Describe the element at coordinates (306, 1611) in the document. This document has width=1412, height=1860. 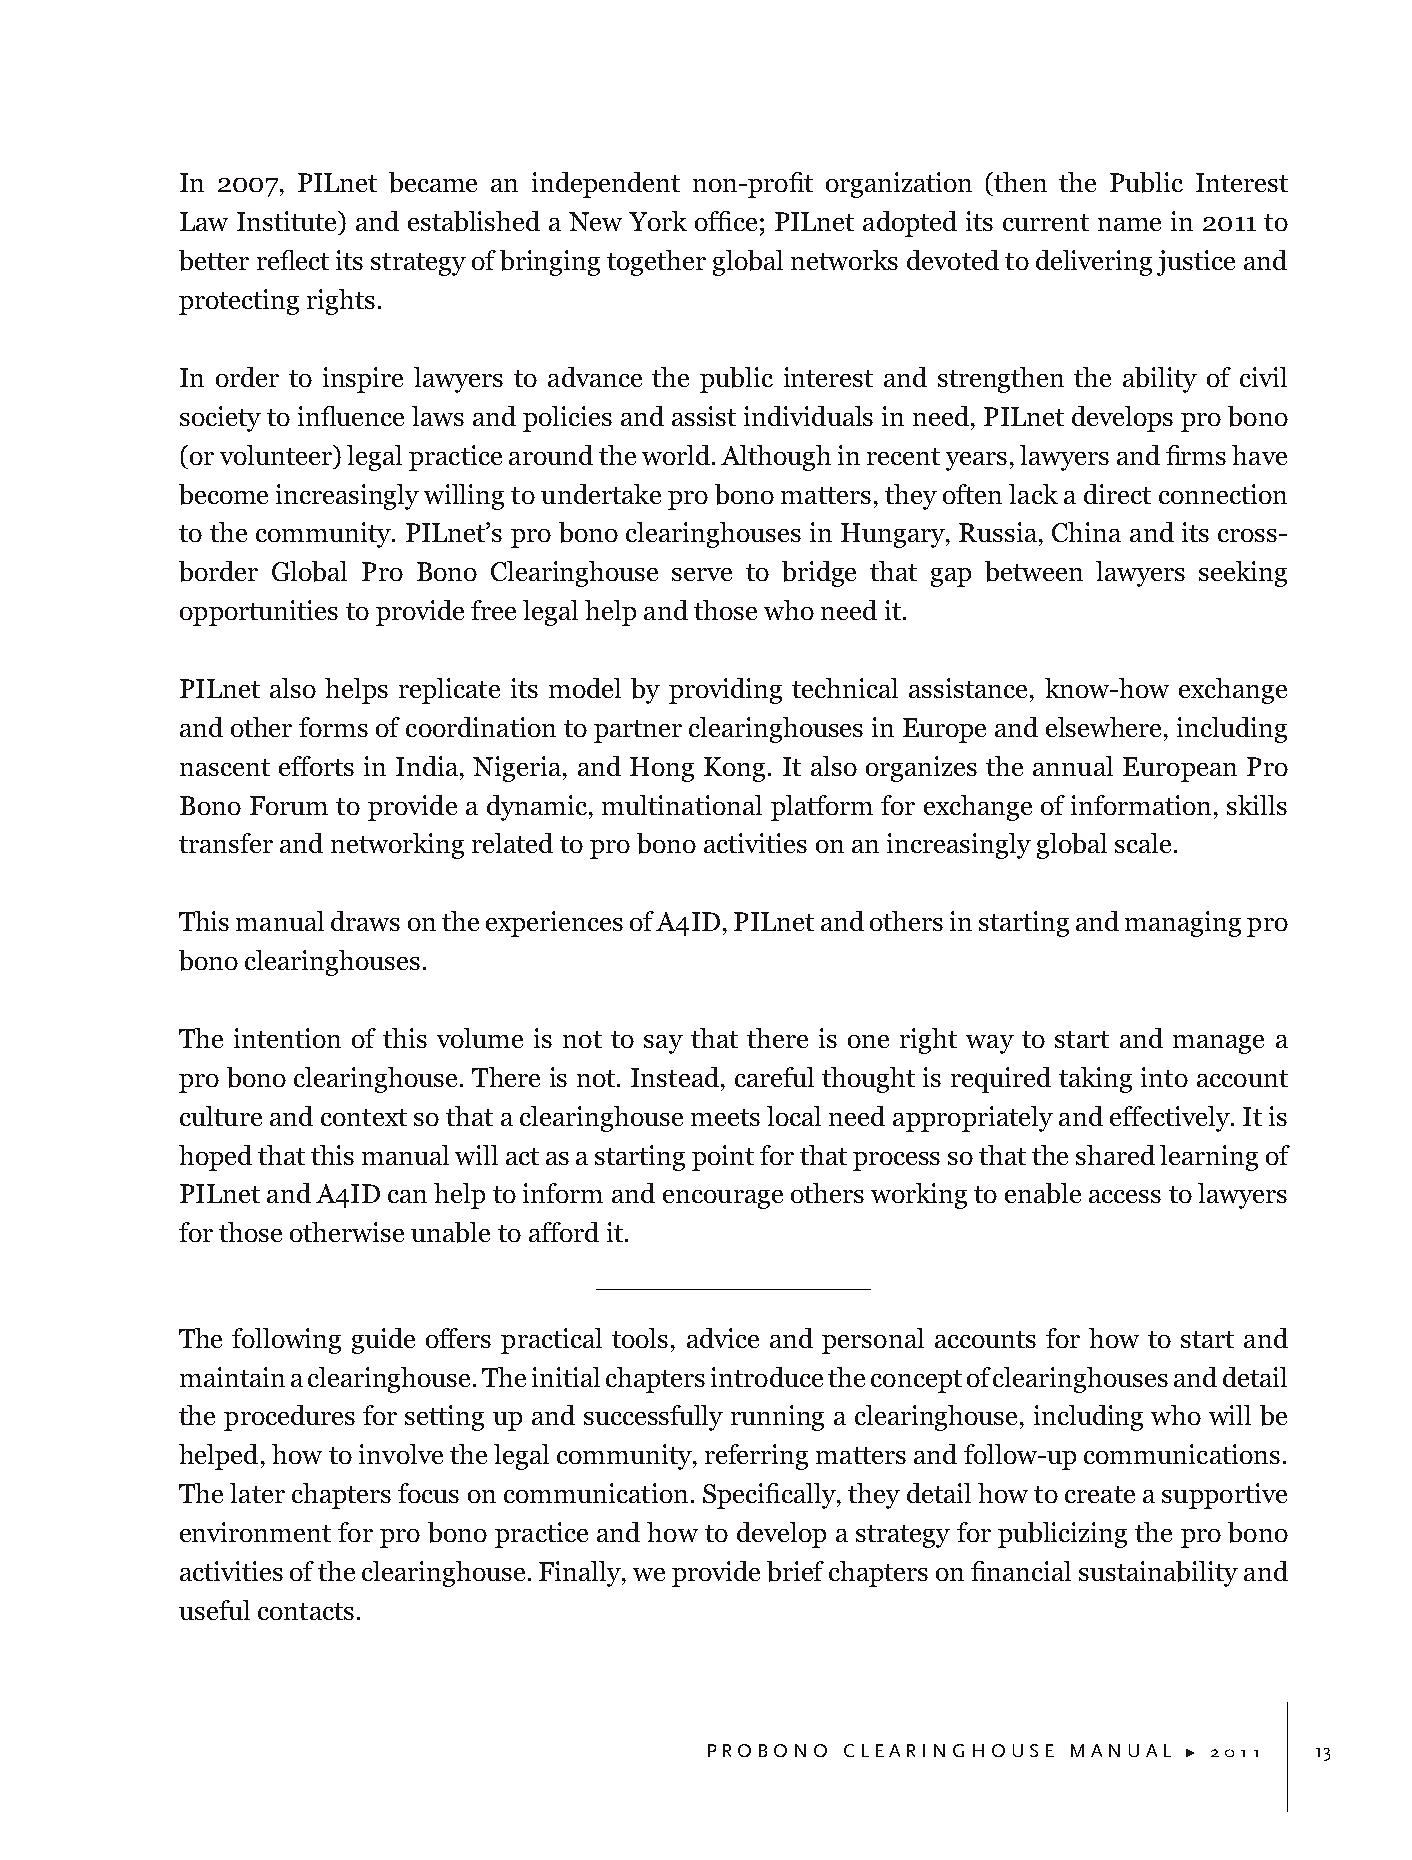
I see `contacts` at that location.
